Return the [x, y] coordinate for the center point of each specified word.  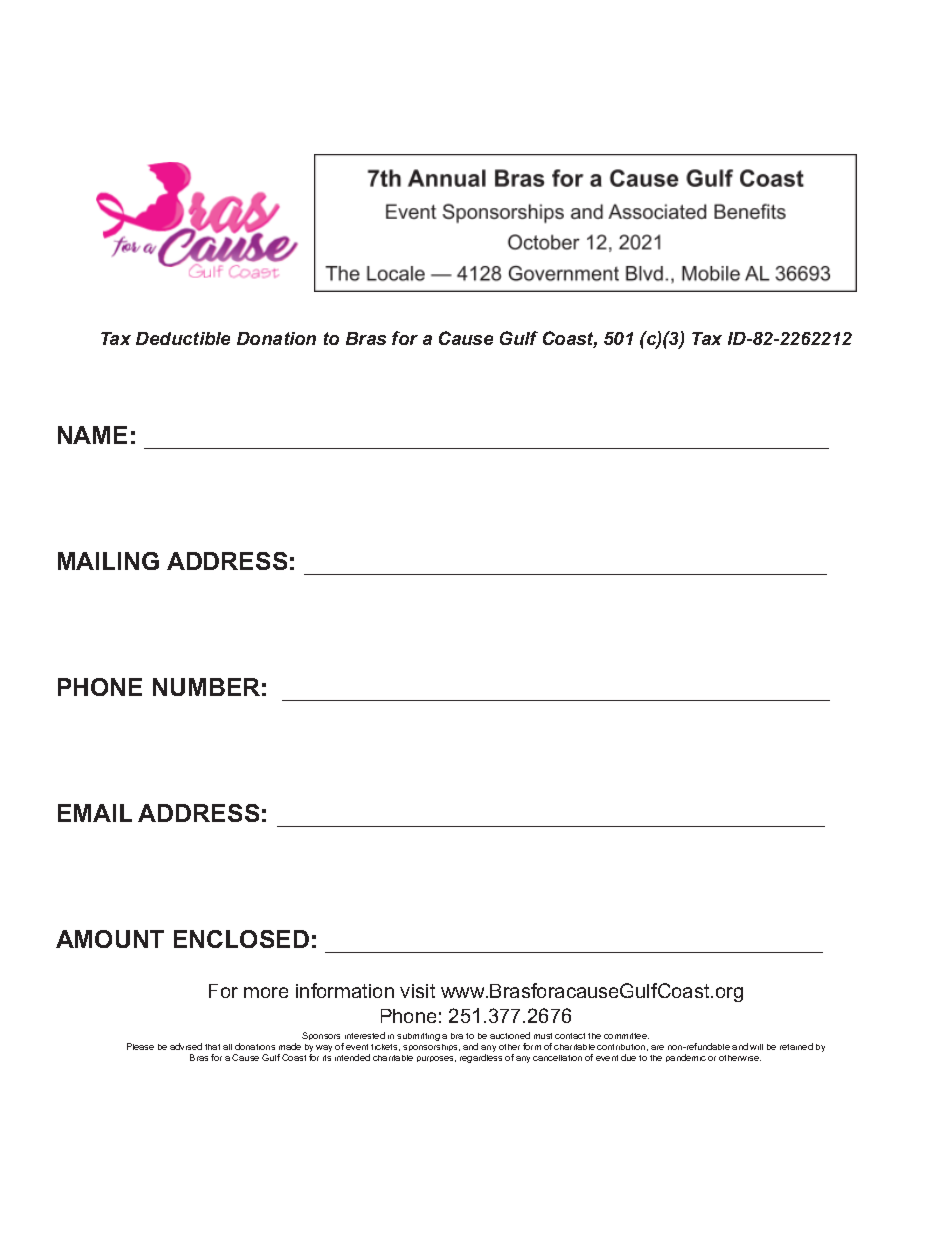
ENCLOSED [241, 939]
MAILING [108, 561]
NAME [92, 435]
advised [186, 1046]
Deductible [183, 338]
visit [417, 991]
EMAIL [95, 813]
